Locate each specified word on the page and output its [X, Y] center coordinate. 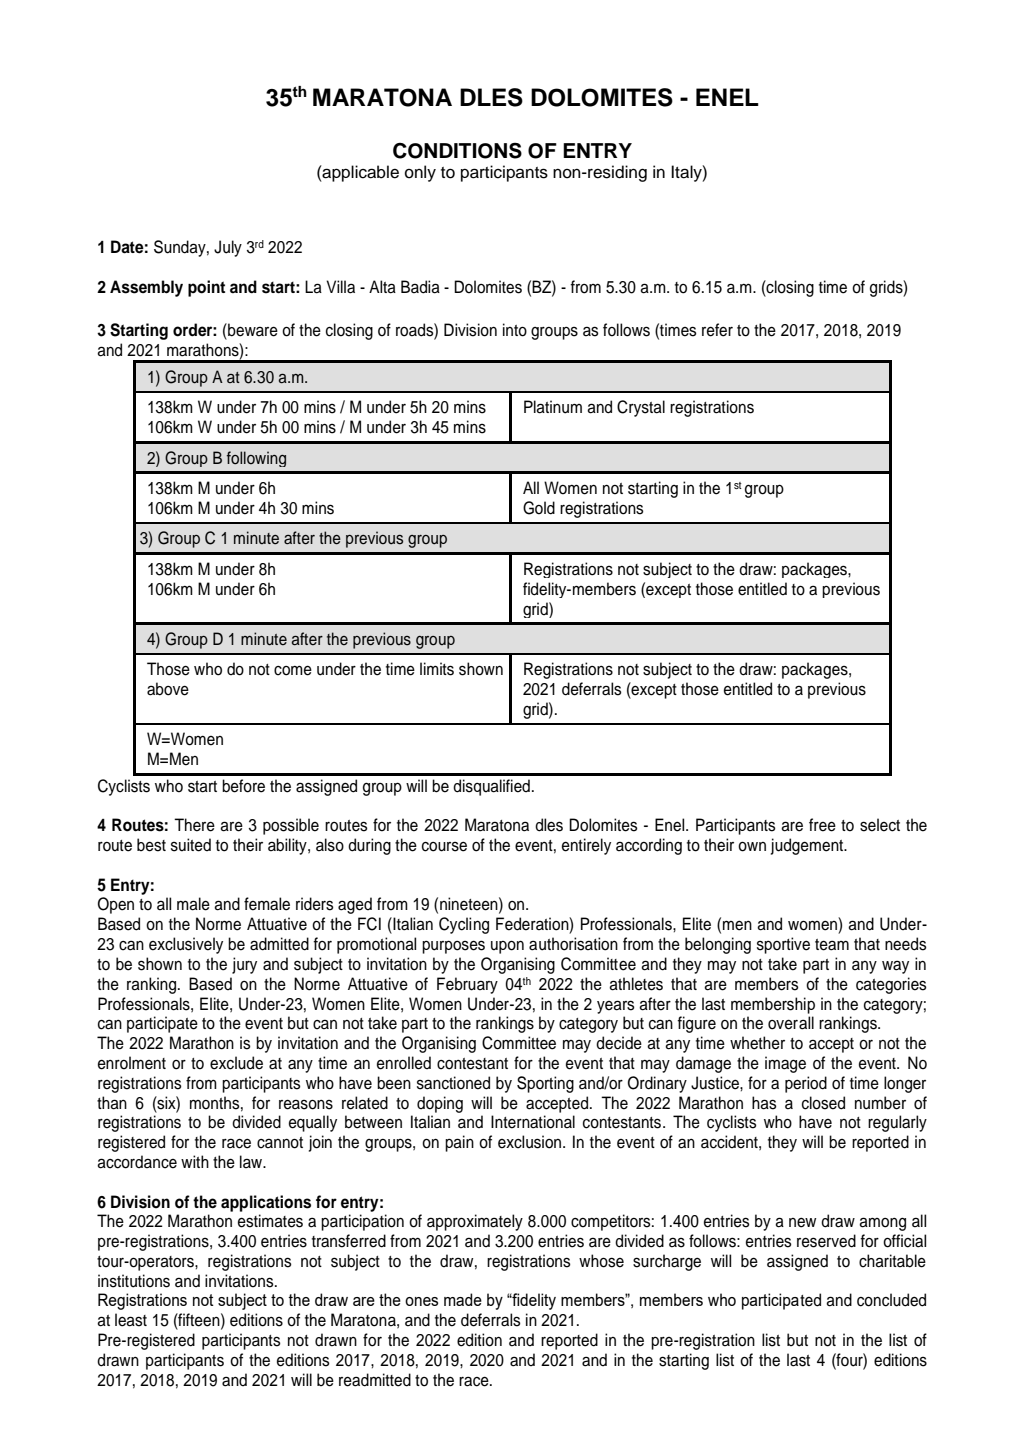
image [785, 1064]
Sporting [545, 1084]
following [256, 459]
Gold [539, 508]
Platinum [553, 407]
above [168, 689]
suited [191, 845]
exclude [236, 1063]
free [822, 825]
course [444, 846]
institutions [134, 1281]
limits [437, 669]
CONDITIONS [457, 151]
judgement [808, 846]
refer [717, 330]
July [228, 248]
